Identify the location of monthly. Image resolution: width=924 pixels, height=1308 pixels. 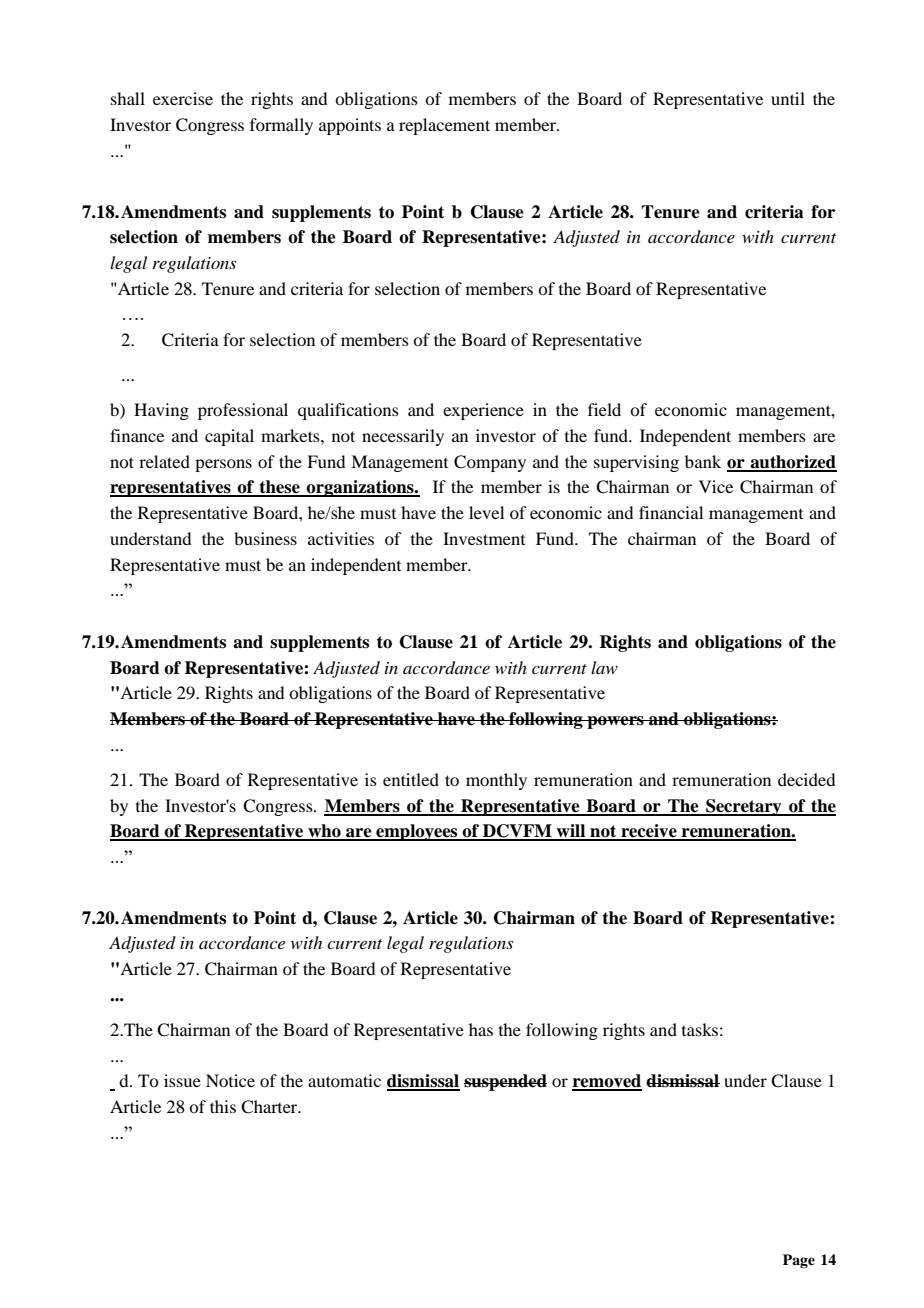
(496, 781).
